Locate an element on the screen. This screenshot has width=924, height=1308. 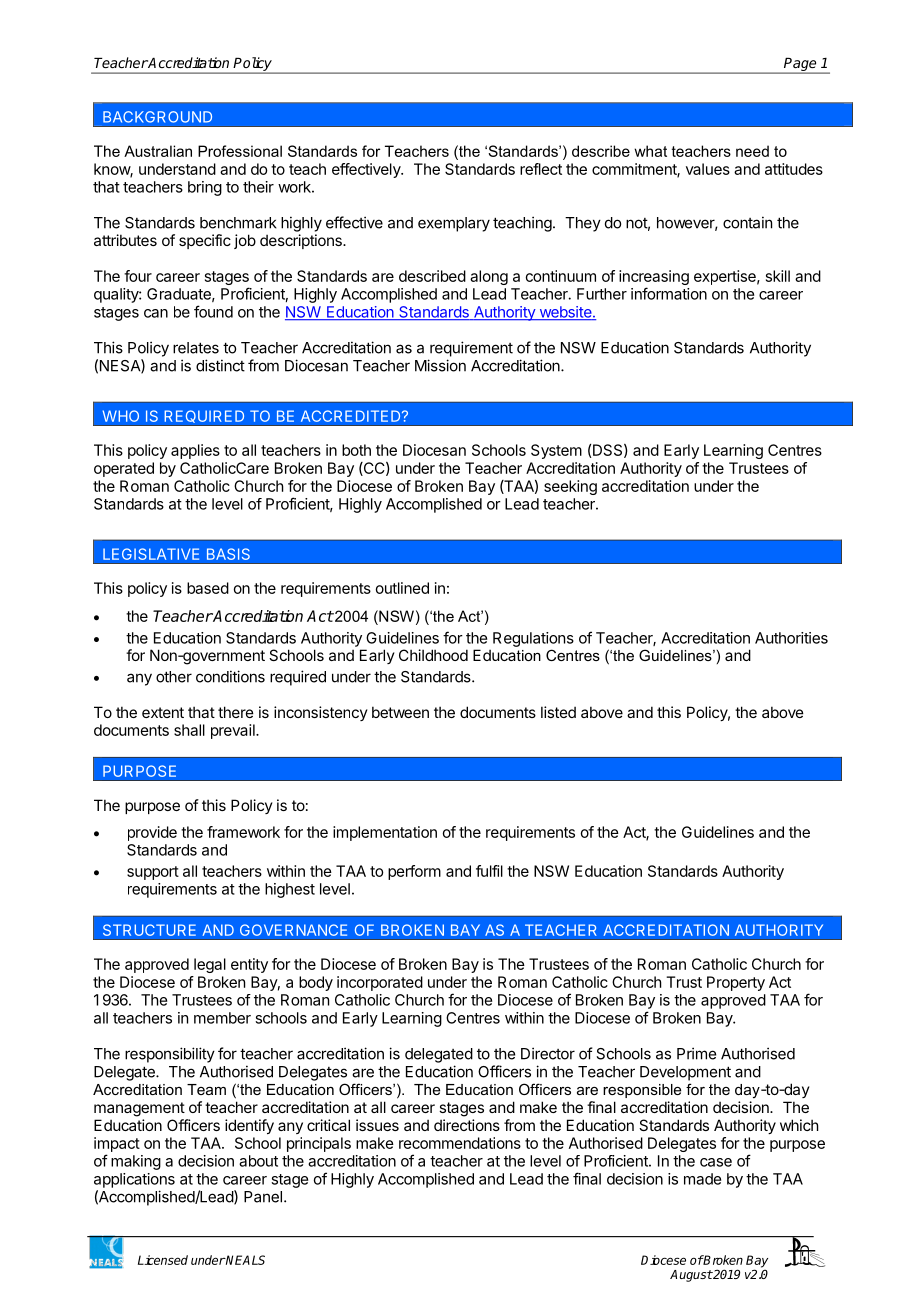
Authorities is located at coordinates (791, 638).
